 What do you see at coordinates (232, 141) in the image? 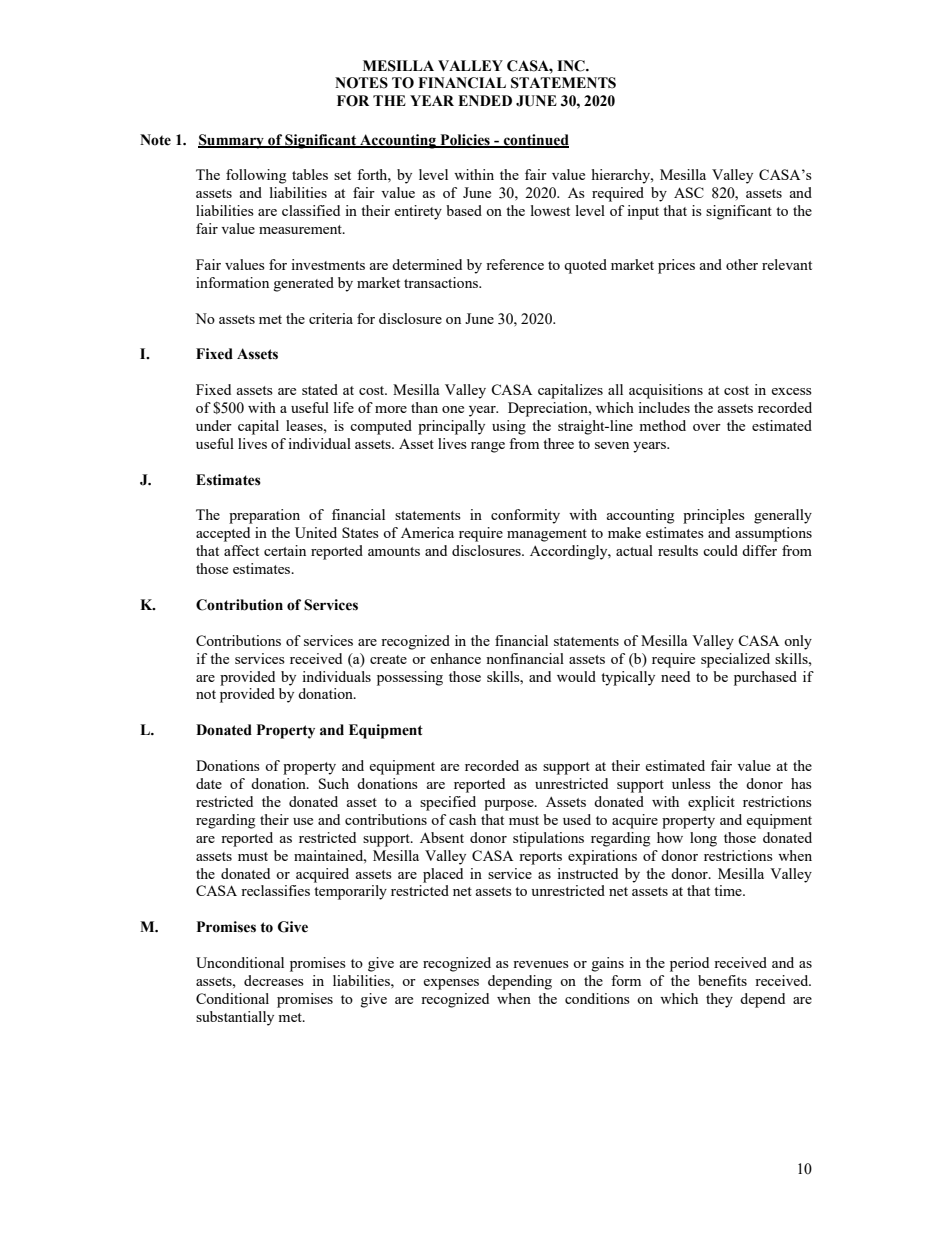
I see `Summary` at bounding box center [232, 141].
